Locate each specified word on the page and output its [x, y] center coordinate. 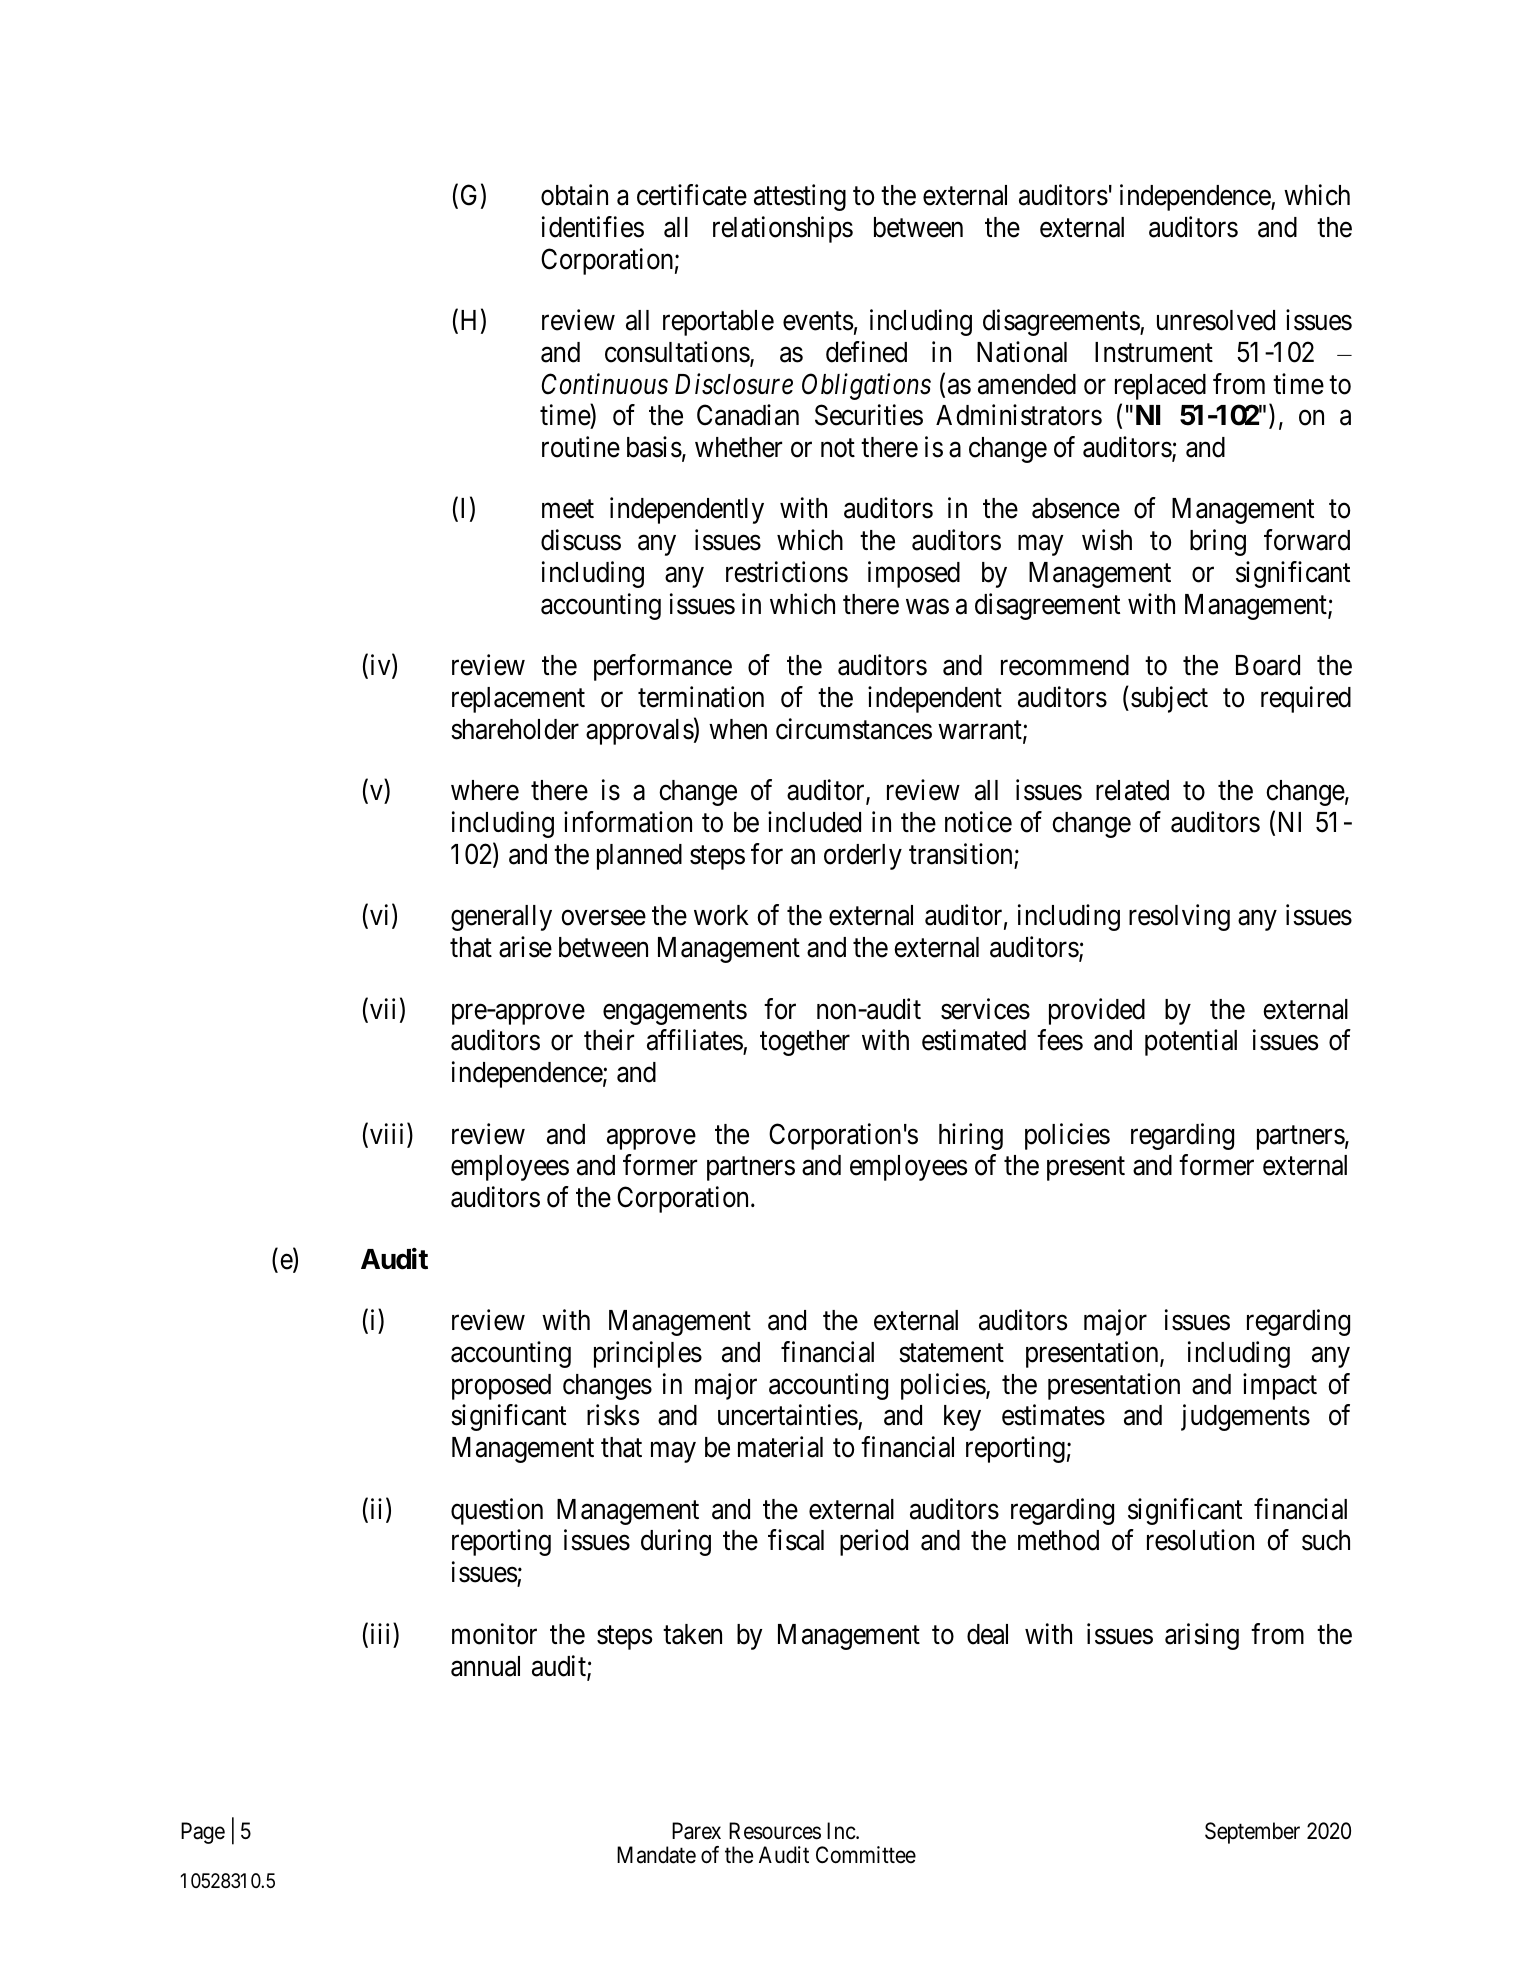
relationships [783, 229]
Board [1268, 665]
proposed [501, 1387]
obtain [574, 195]
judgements [1245, 1417]
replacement [518, 700]
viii [389, 1135]
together [805, 1043]
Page [203, 1833]
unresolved [1216, 320]
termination [701, 697]
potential [1191, 1043]
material [780, 1447]
